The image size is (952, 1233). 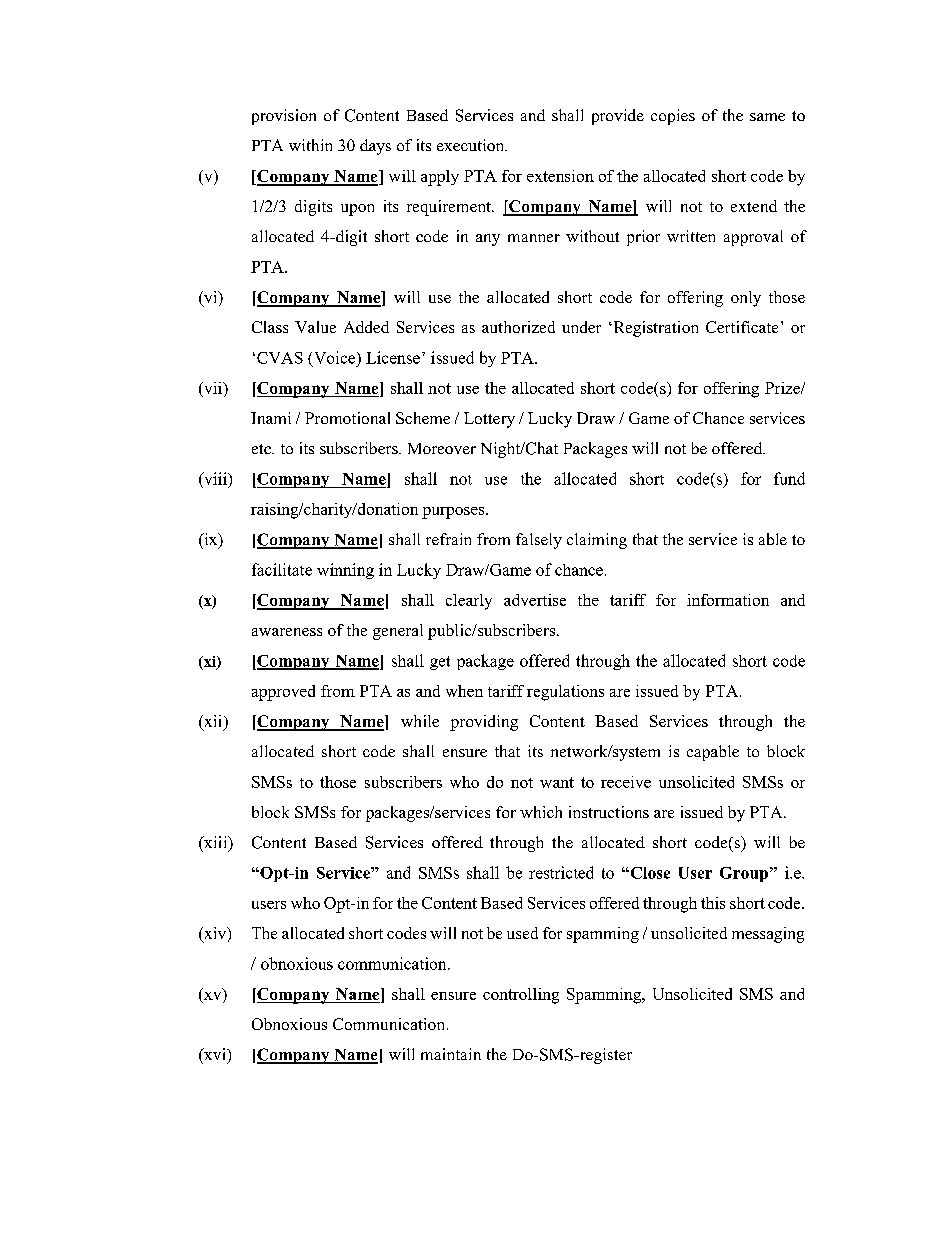 I want to click on fund, so click(x=789, y=478).
